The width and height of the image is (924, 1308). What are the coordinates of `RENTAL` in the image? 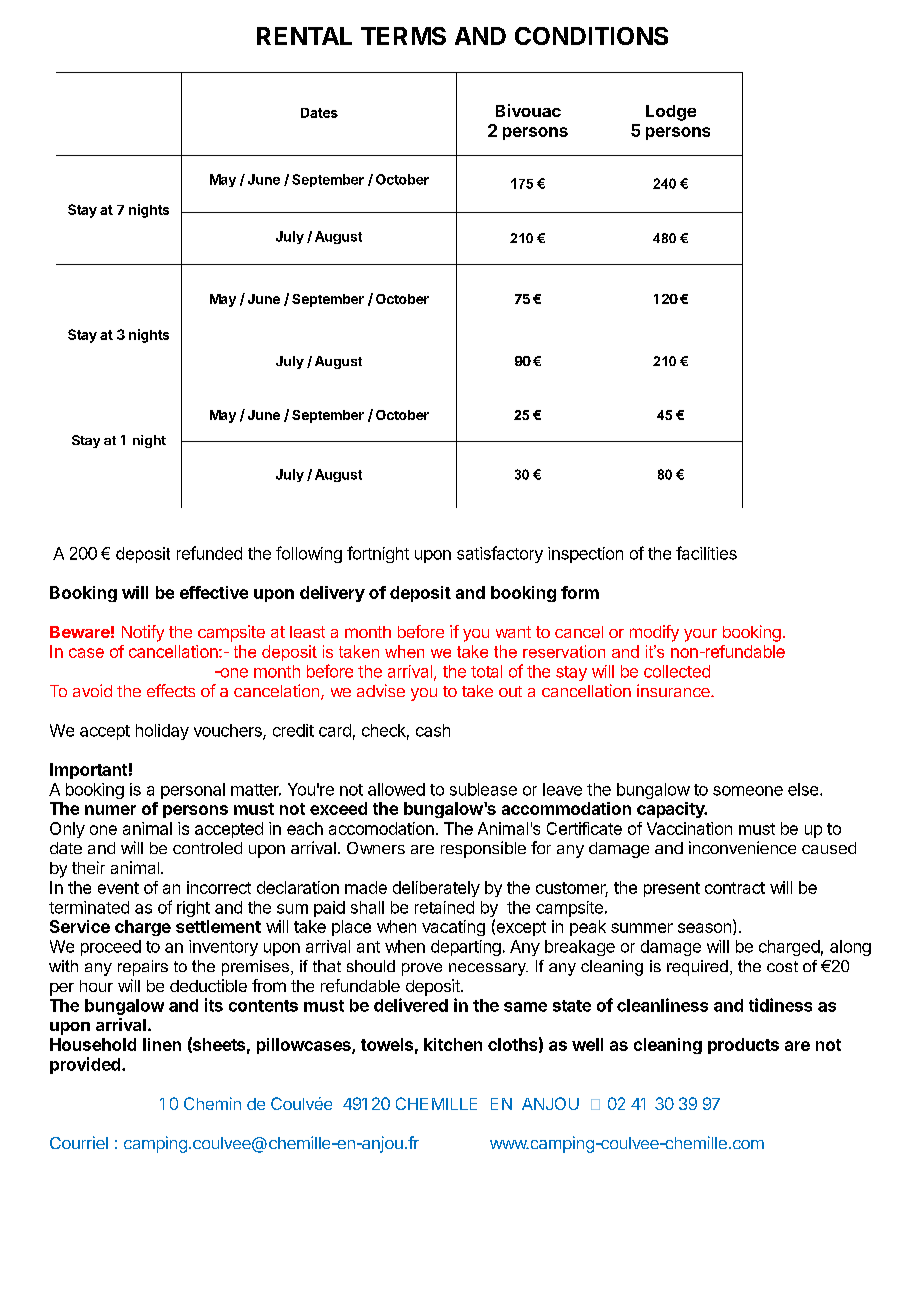 It's located at (304, 36).
